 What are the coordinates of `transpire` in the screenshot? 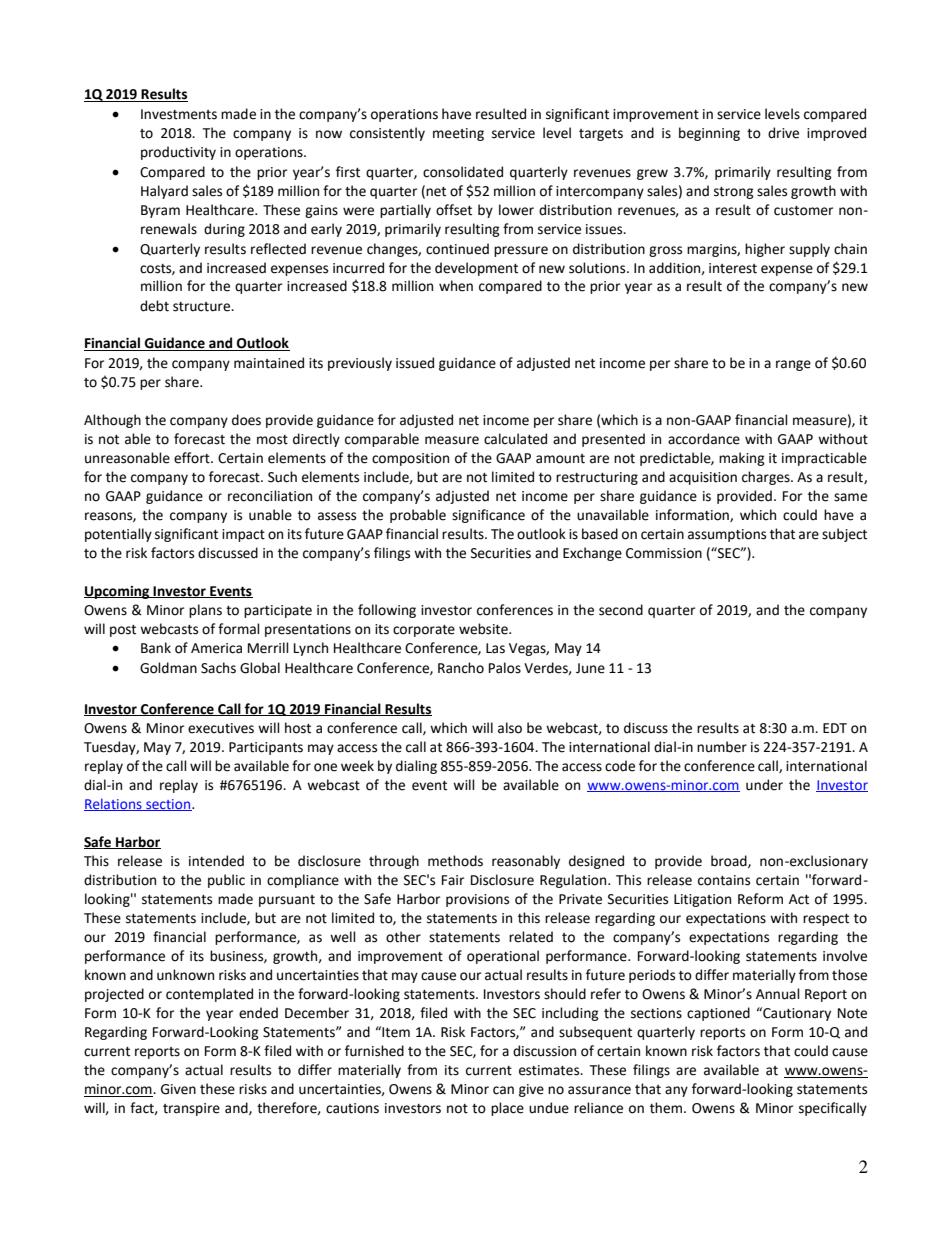 It's located at (191, 1109).
